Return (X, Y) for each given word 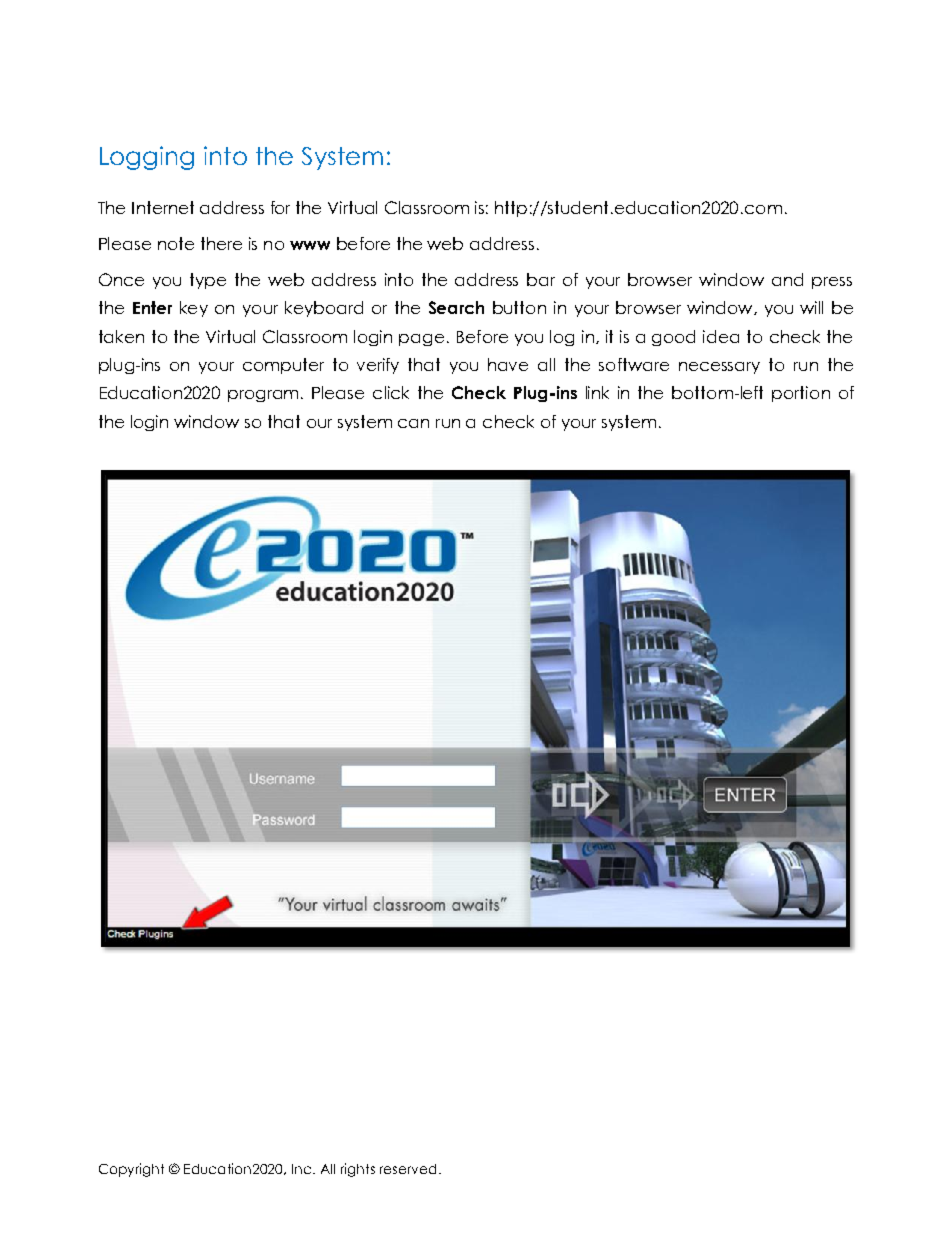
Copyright (131, 1170)
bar (541, 279)
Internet (163, 207)
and (787, 279)
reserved (408, 1169)
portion (801, 394)
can (413, 423)
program (263, 396)
